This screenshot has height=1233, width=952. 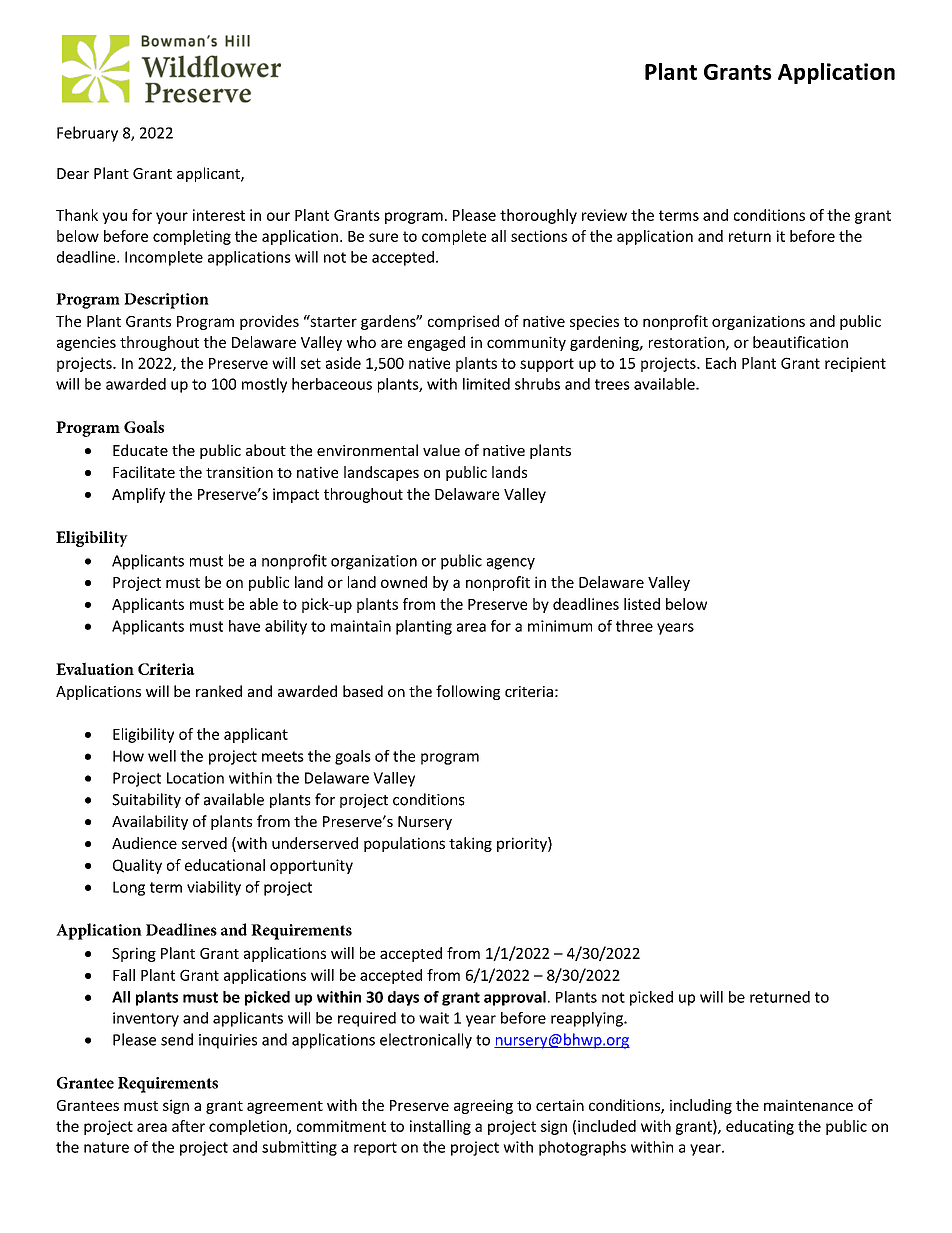 What do you see at coordinates (721, 363) in the screenshot?
I see `Each` at bounding box center [721, 363].
